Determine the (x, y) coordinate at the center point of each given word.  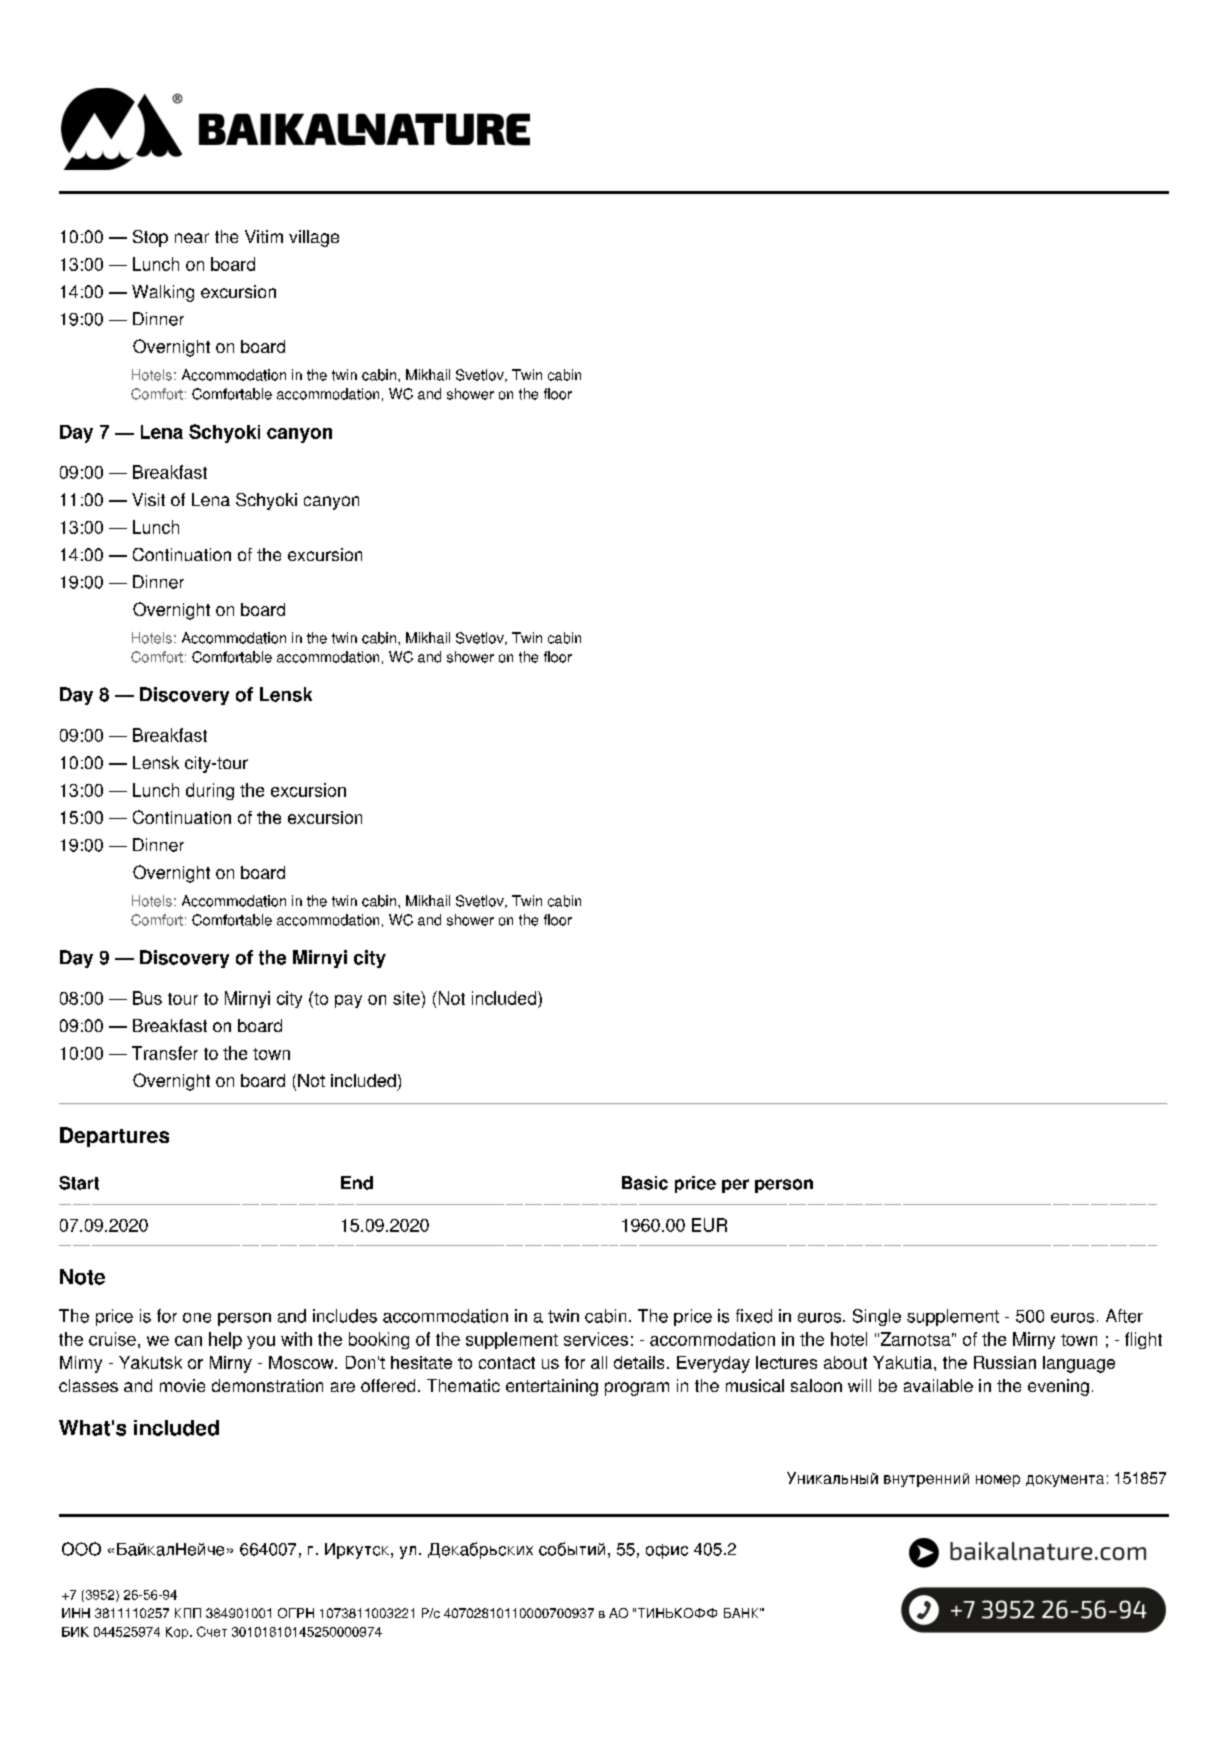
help (225, 1340)
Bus (147, 998)
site (407, 998)
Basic (645, 1183)
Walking (163, 293)
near (192, 238)
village (314, 238)
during (210, 791)
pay (348, 1001)
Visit (148, 499)
